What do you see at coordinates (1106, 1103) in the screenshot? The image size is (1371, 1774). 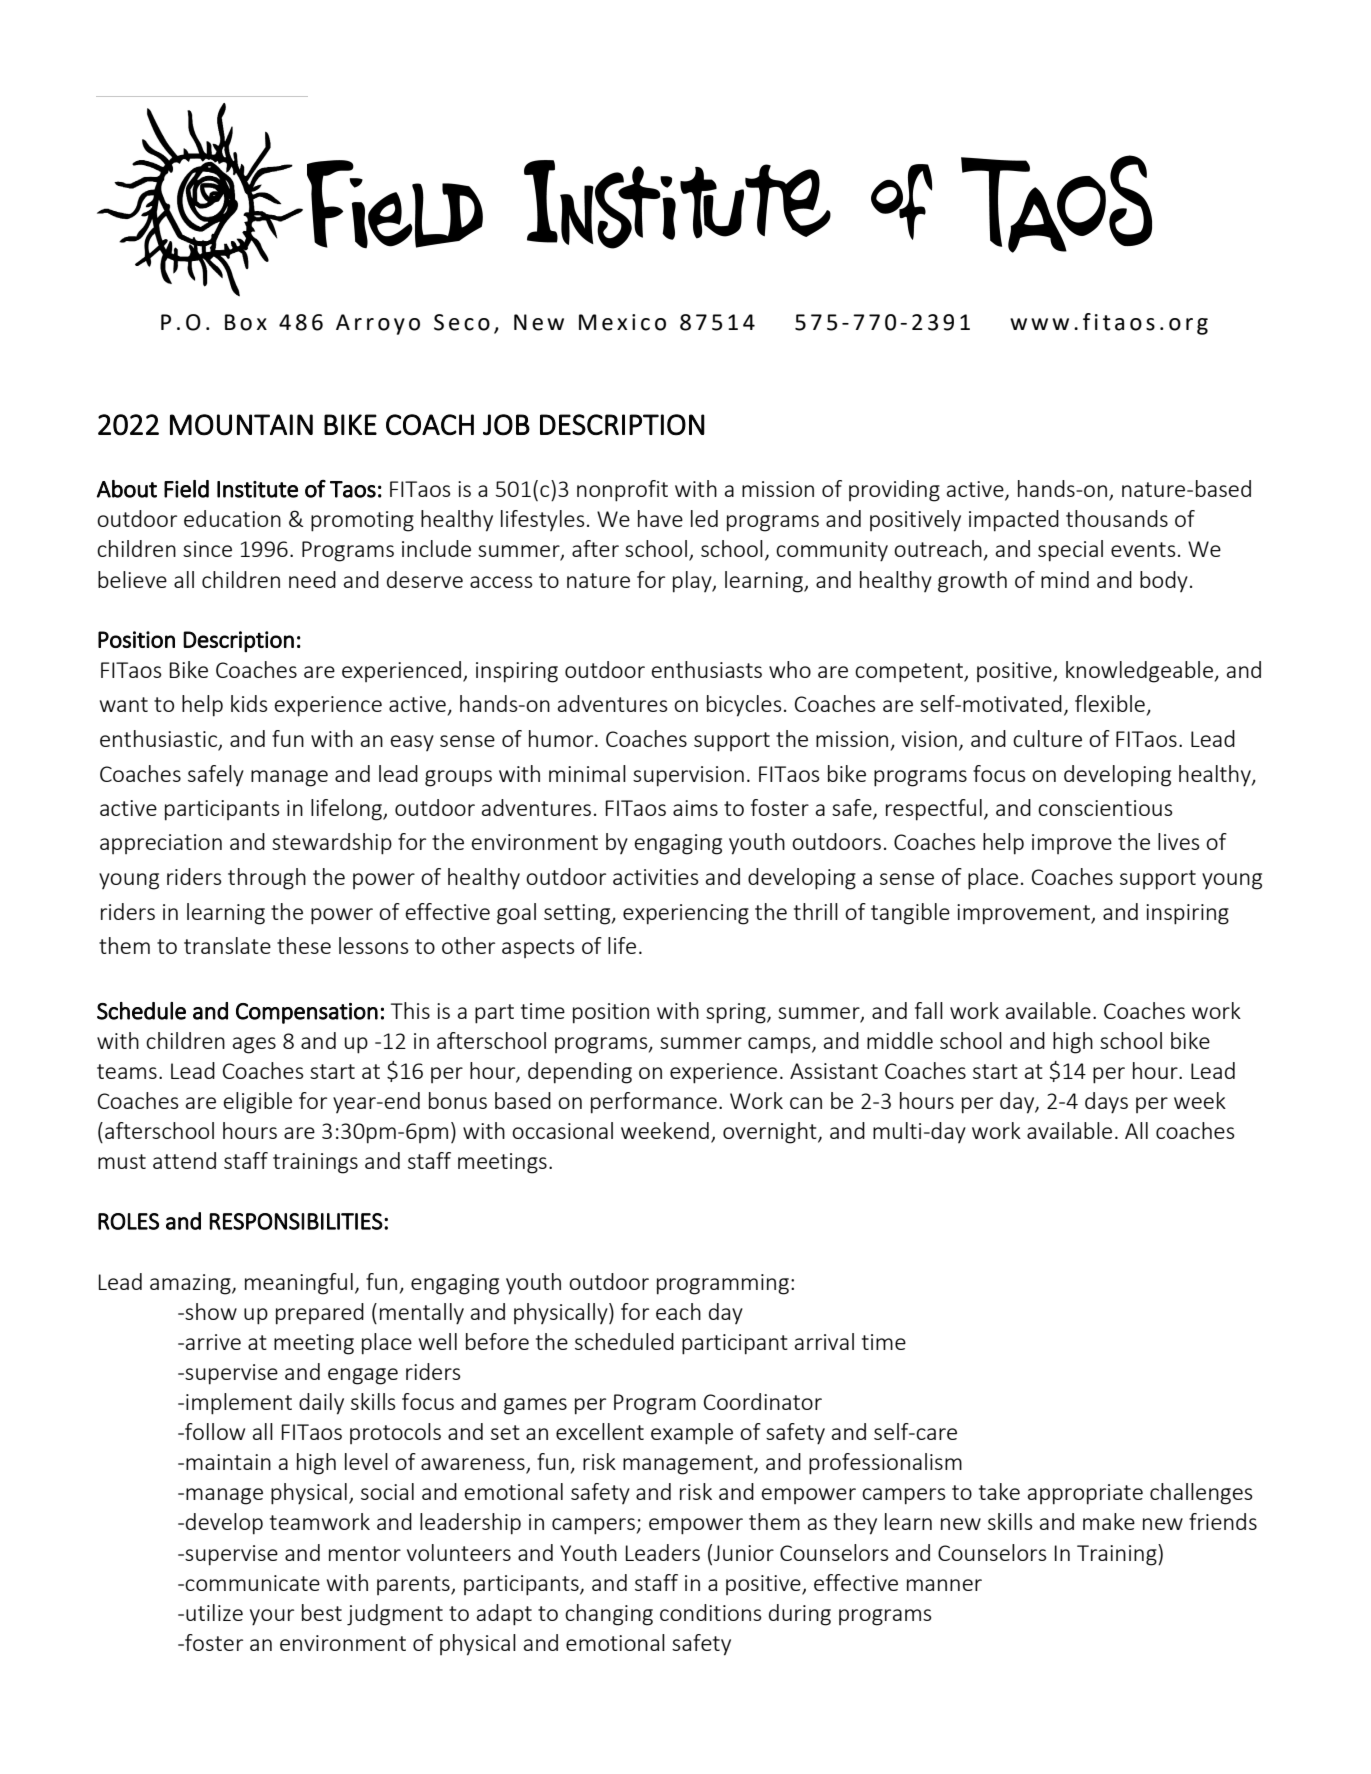 I see `days` at bounding box center [1106, 1103].
